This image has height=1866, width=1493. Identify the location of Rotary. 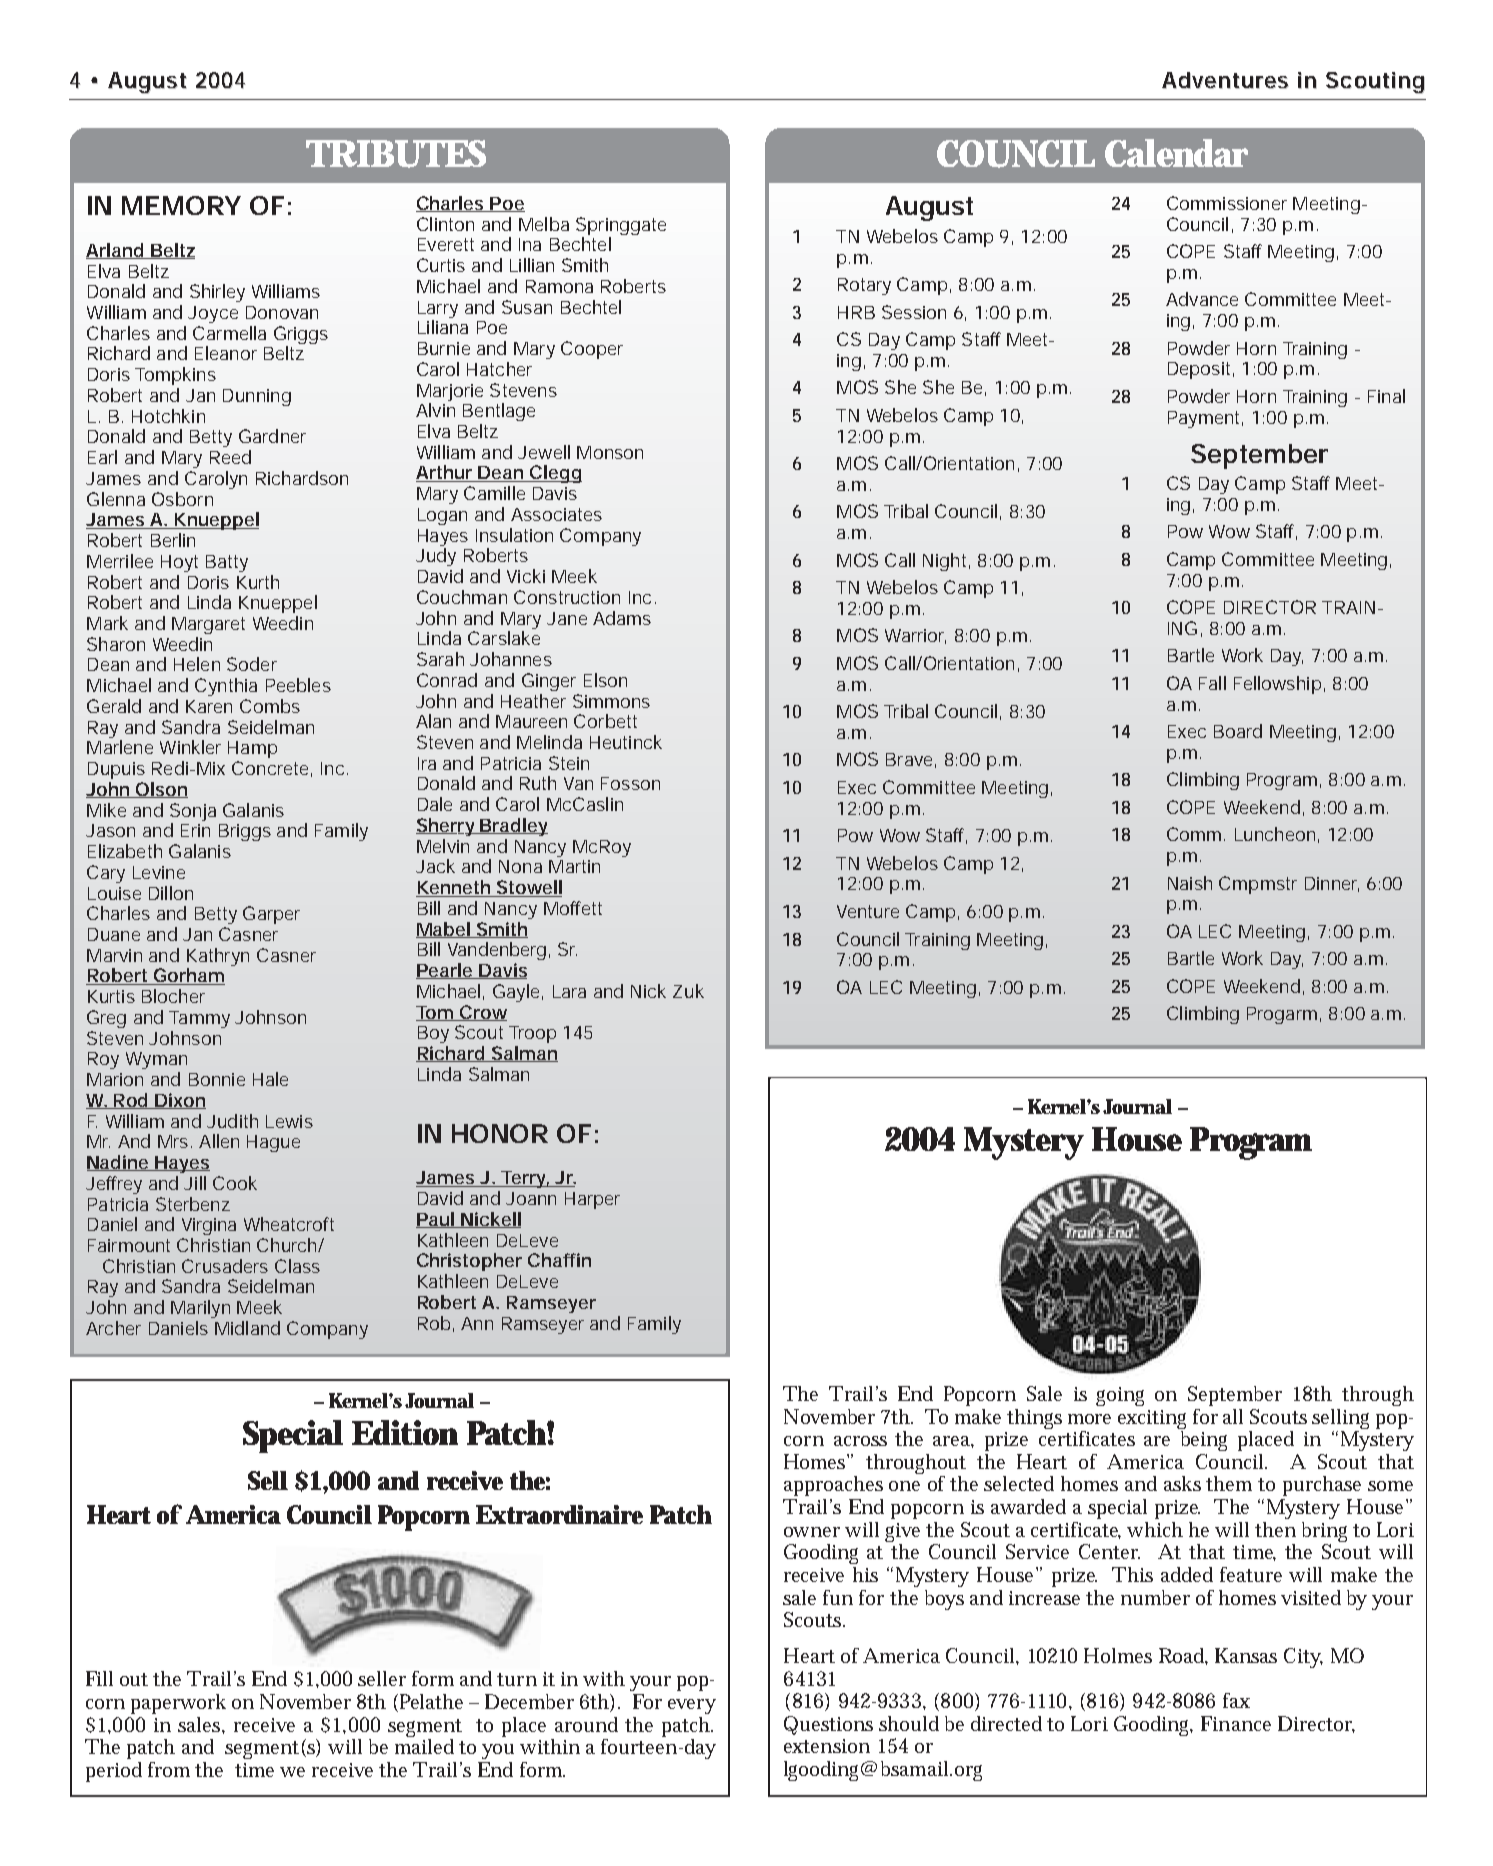
(864, 286).
